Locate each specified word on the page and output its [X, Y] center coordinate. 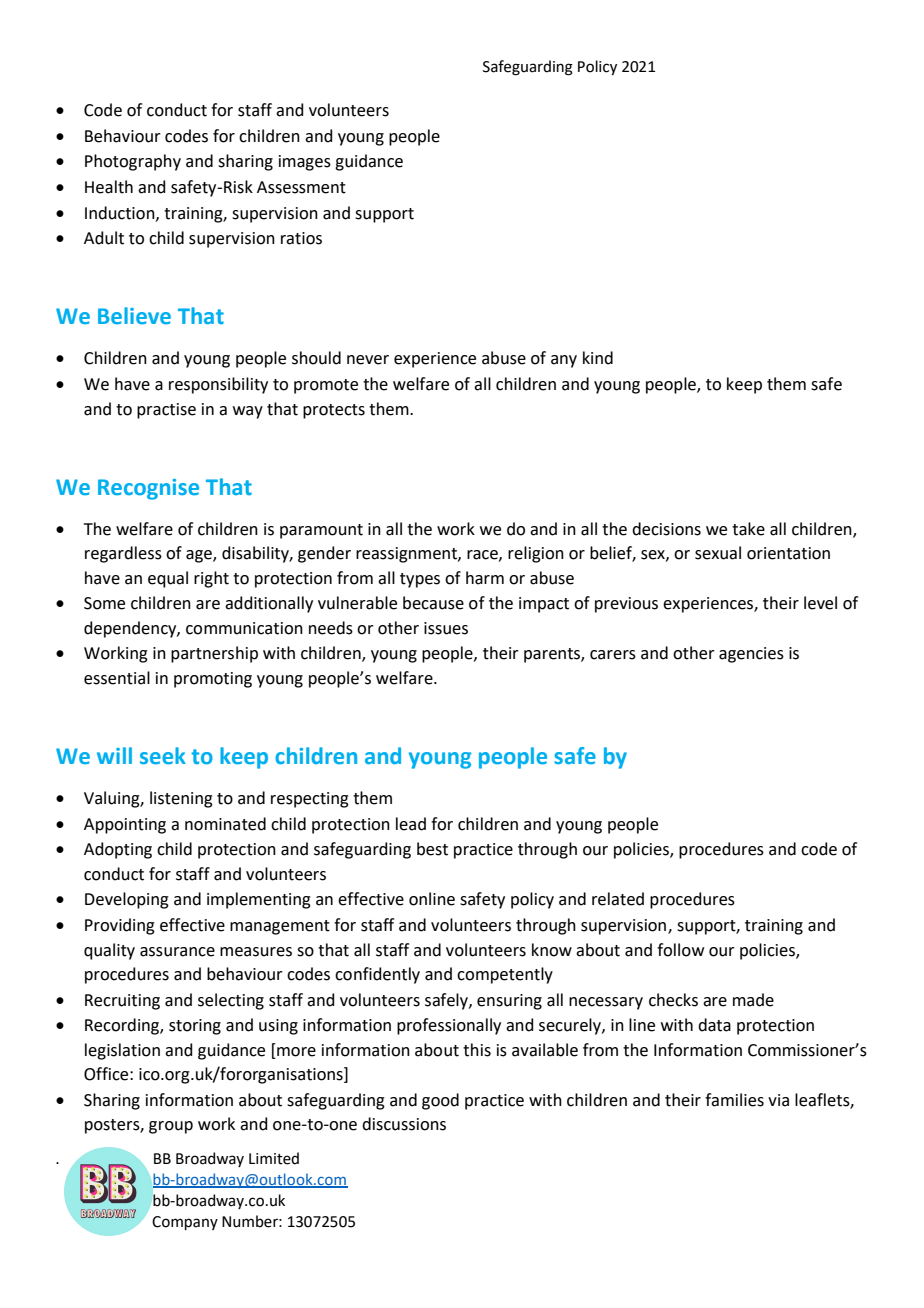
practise [166, 411]
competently [505, 975]
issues [446, 628]
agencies [751, 655]
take [748, 529]
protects [334, 411]
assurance [177, 952]
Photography [133, 162]
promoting [213, 680]
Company [185, 1223]
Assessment [301, 187]
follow [680, 950]
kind [598, 358]
